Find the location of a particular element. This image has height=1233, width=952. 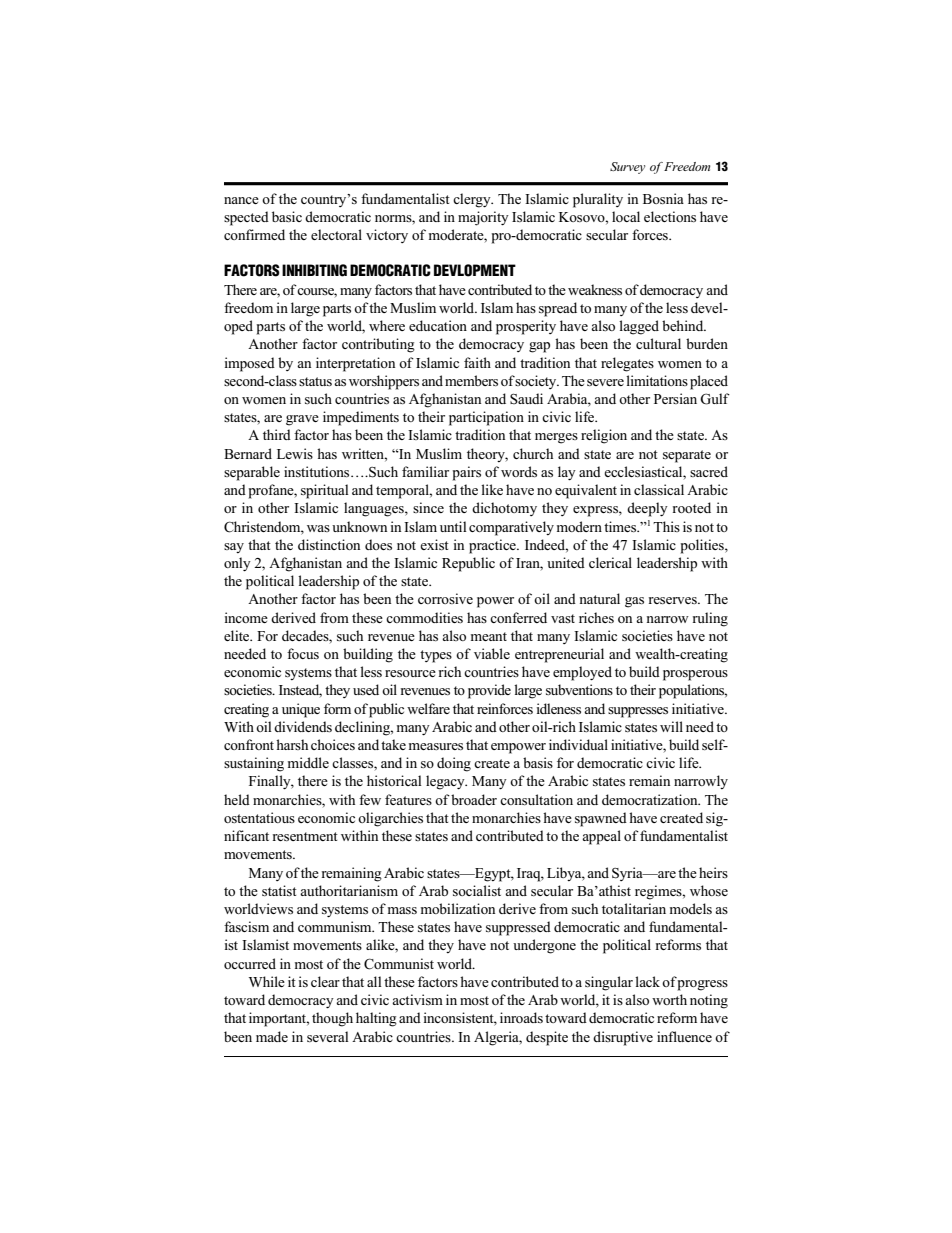

Bosnia is located at coordinates (663, 198).
